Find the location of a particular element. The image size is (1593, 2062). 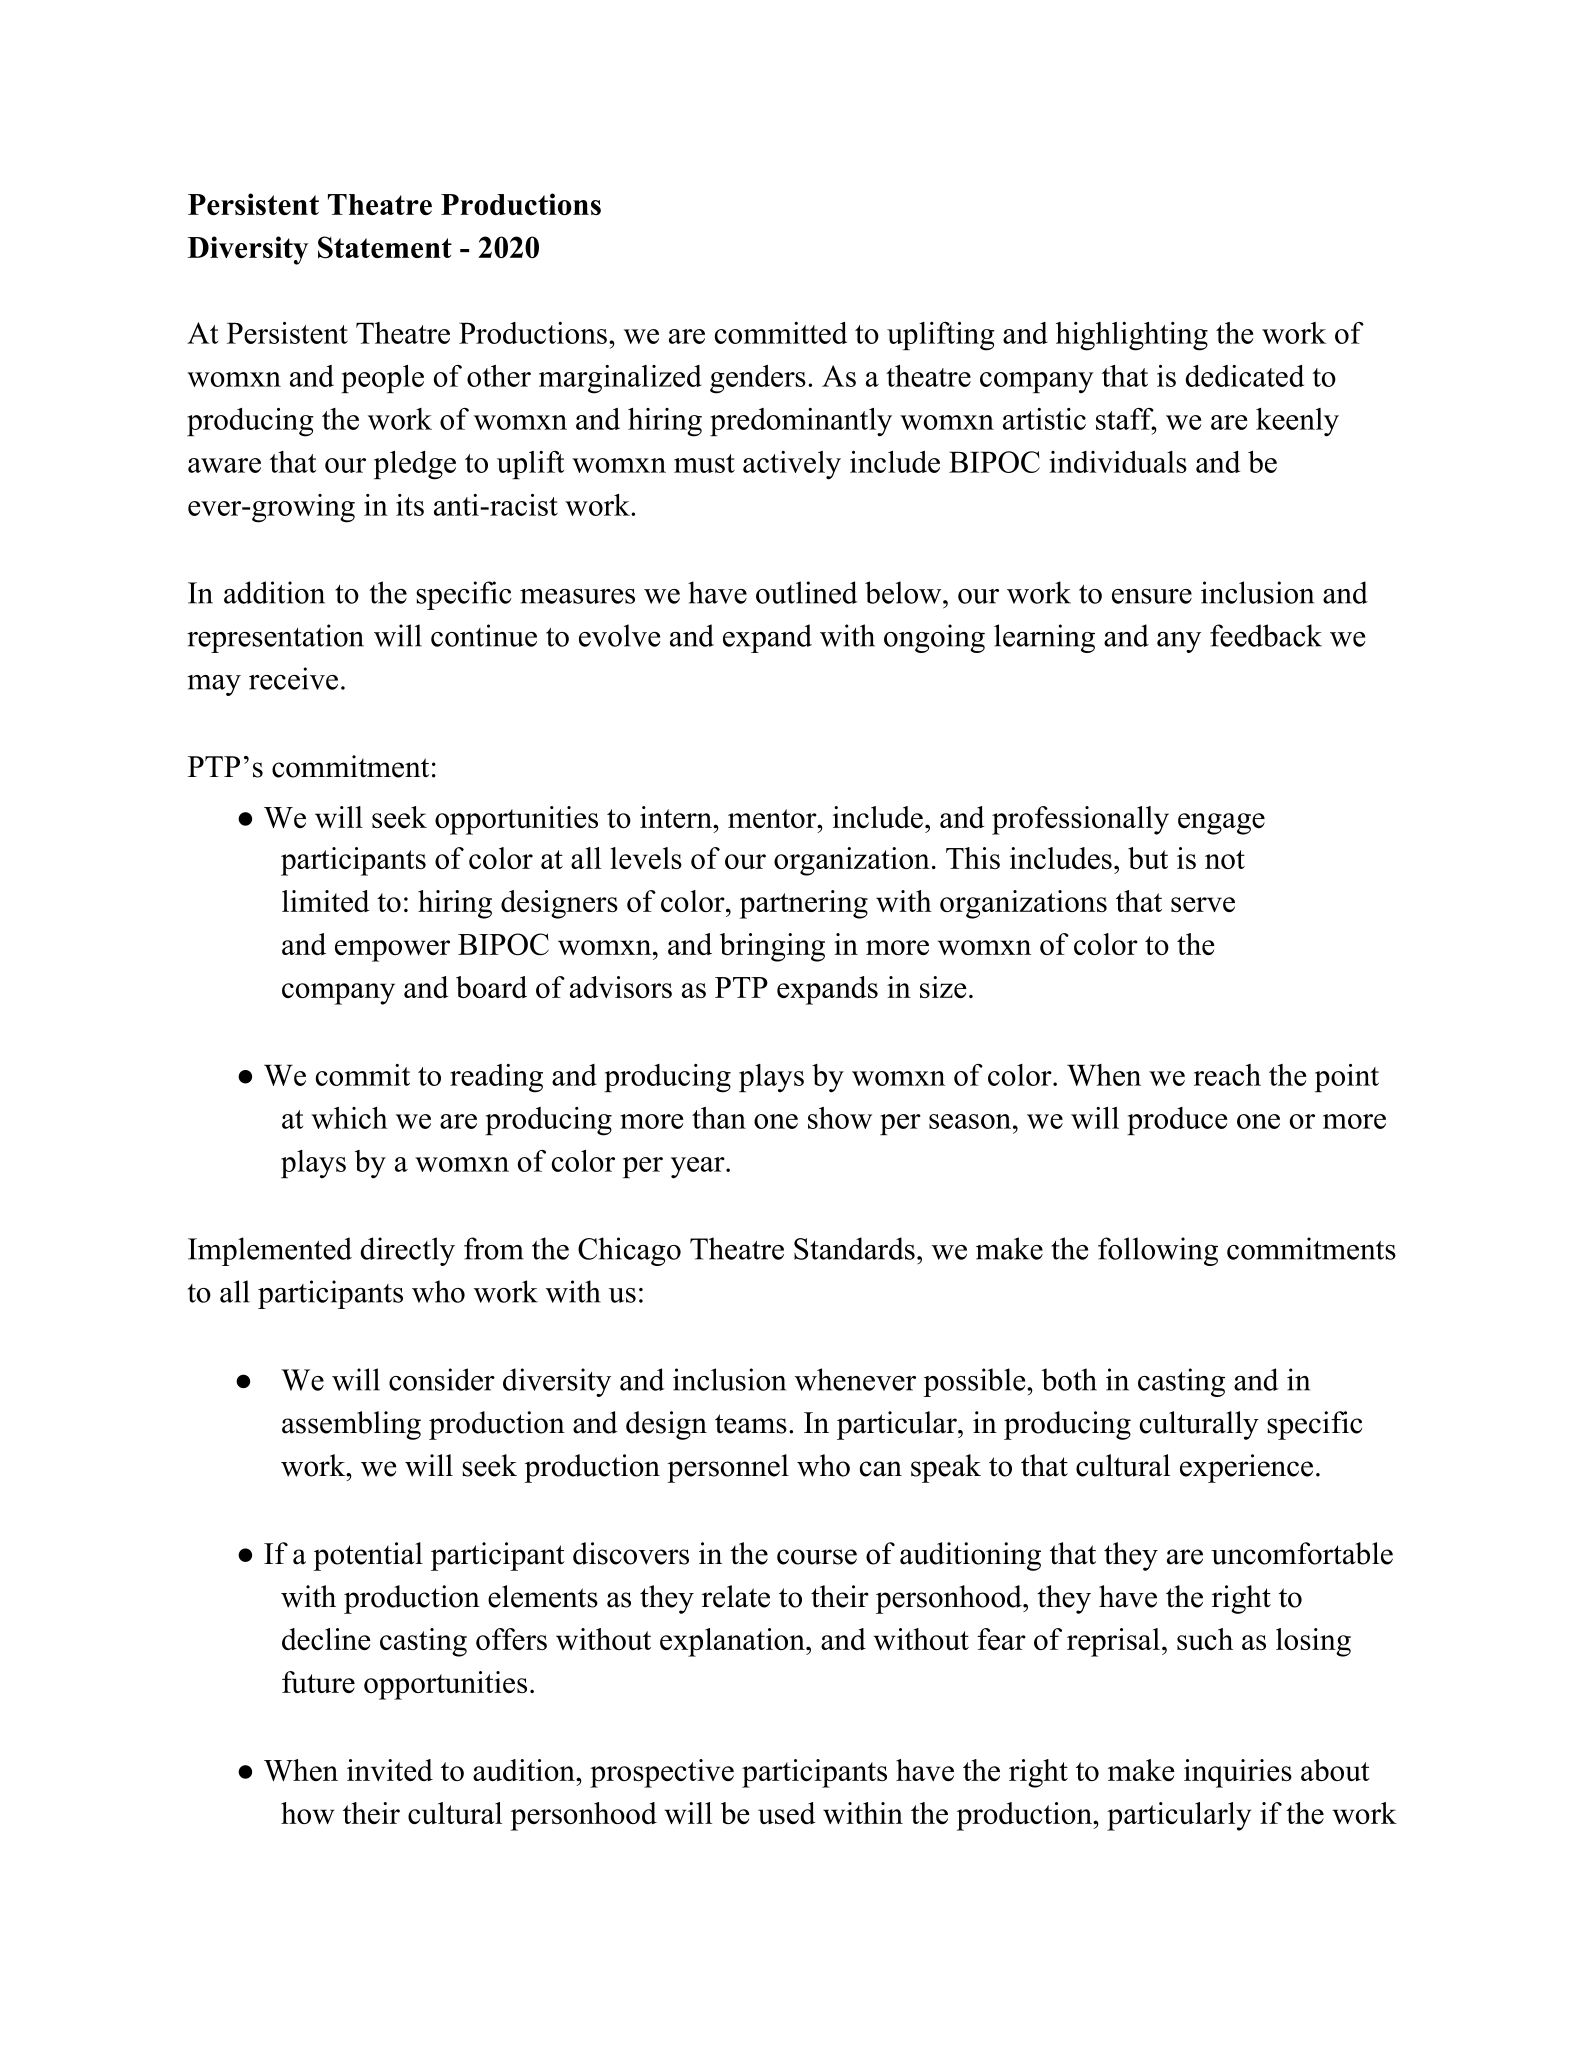

invited is located at coordinates (390, 1770).
